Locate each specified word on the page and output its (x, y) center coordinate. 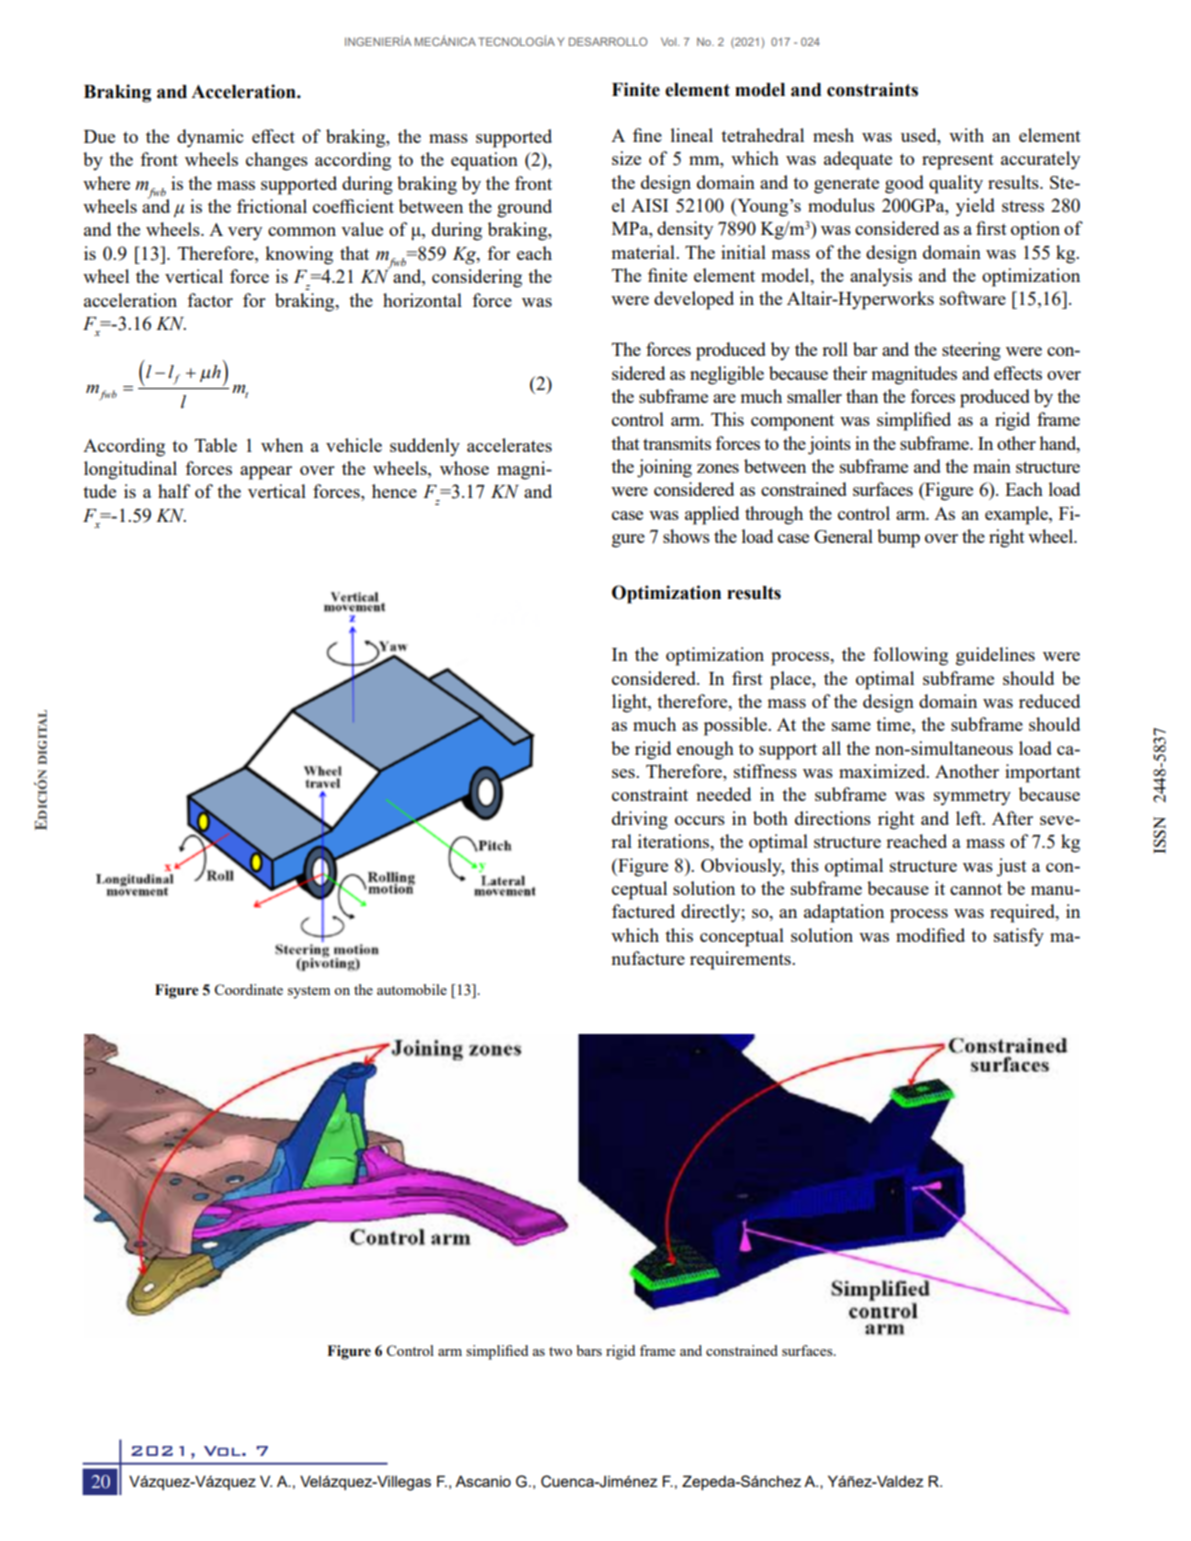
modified (930, 935)
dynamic (210, 138)
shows (686, 536)
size (626, 158)
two (560, 1351)
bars (589, 1350)
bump (898, 538)
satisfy (1019, 937)
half (174, 491)
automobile (412, 989)
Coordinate (248, 989)
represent (958, 162)
